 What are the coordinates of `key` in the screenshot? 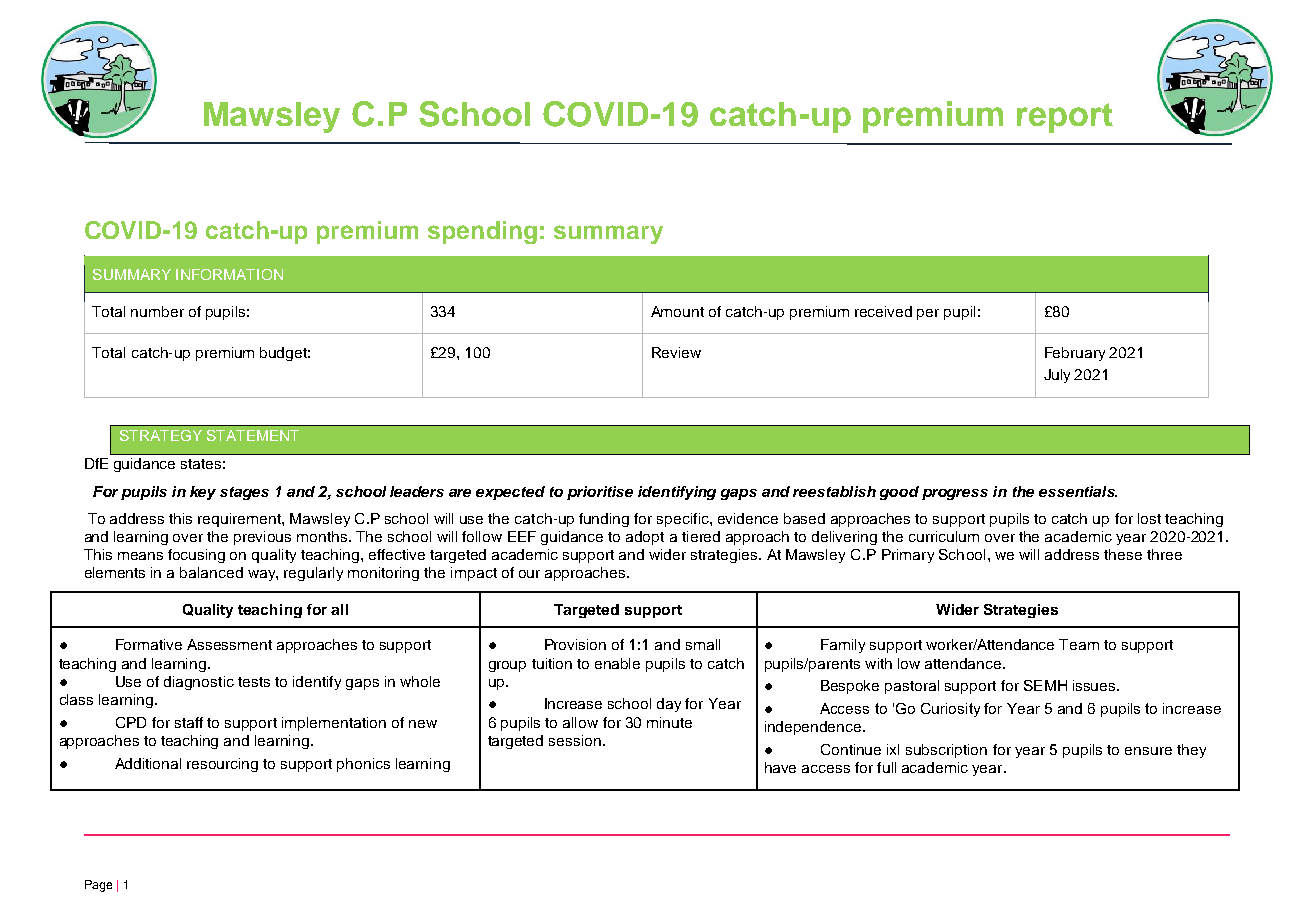 It's located at (203, 493).
